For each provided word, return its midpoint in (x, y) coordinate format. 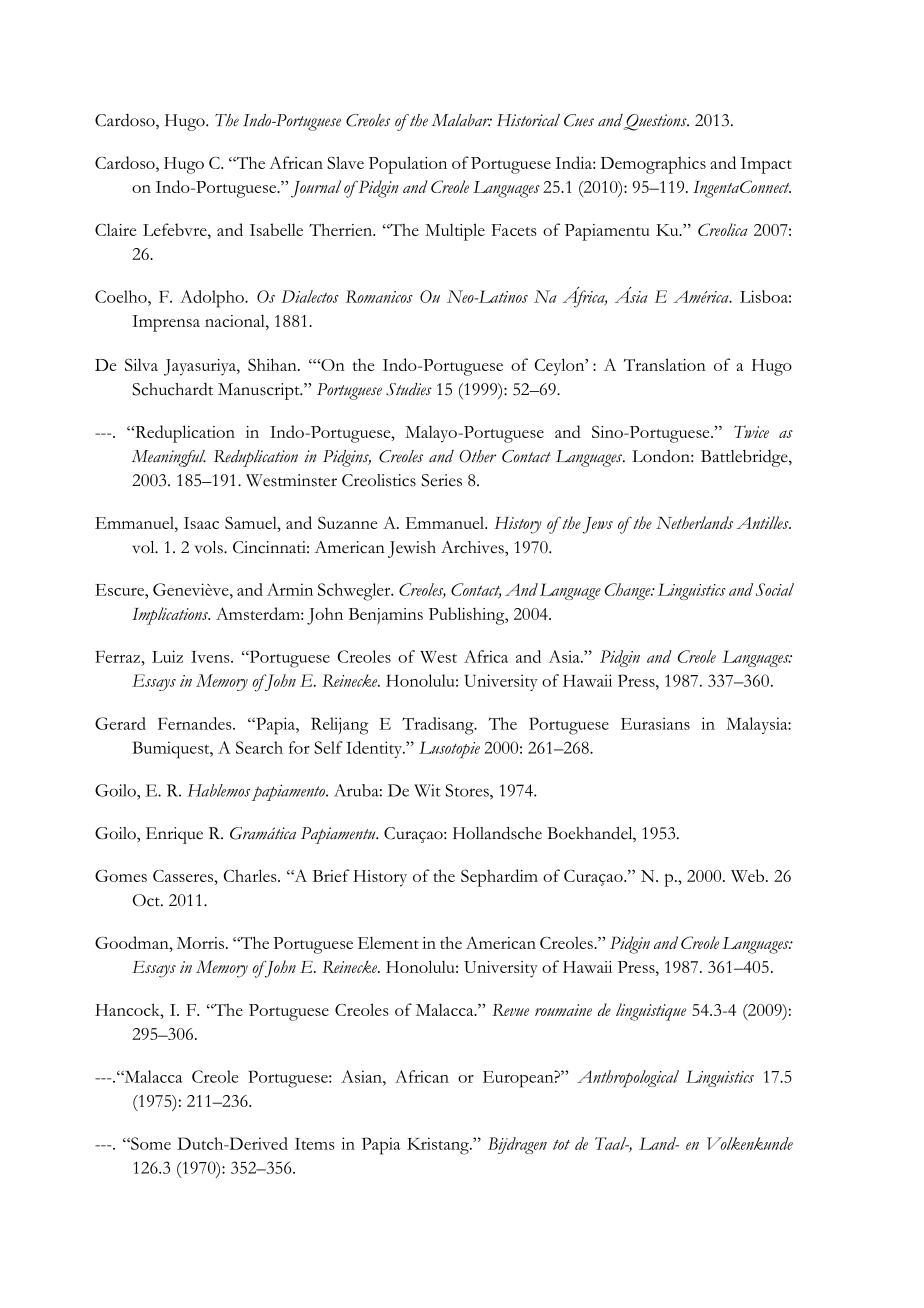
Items (315, 1144)
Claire (115, 229)
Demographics (653, 165)
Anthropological (628, 1079)
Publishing (468, 616)
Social (775, 589)
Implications (171, 616)
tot (561, 1144)
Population (408, 165)
